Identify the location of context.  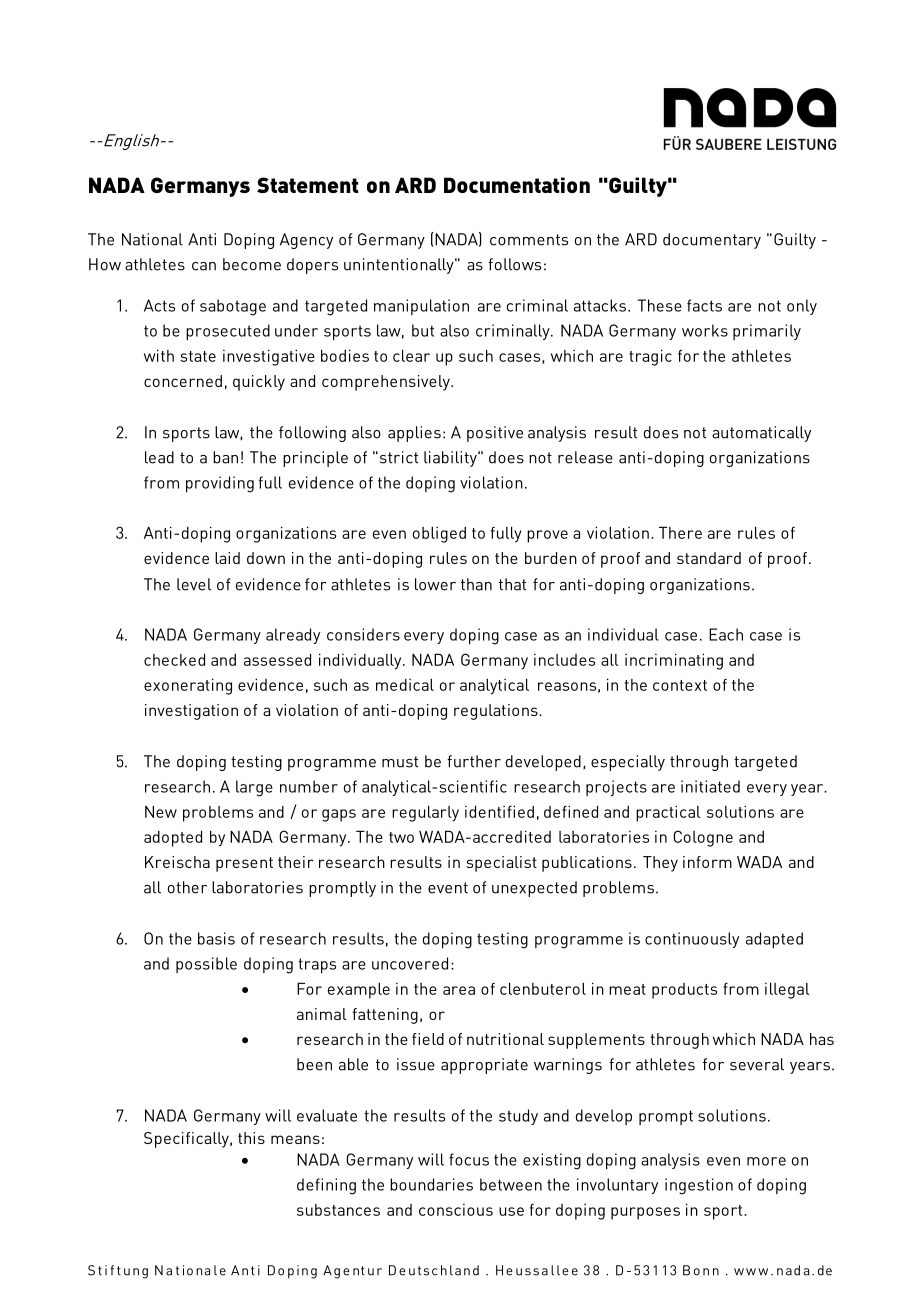
(680, 685).
